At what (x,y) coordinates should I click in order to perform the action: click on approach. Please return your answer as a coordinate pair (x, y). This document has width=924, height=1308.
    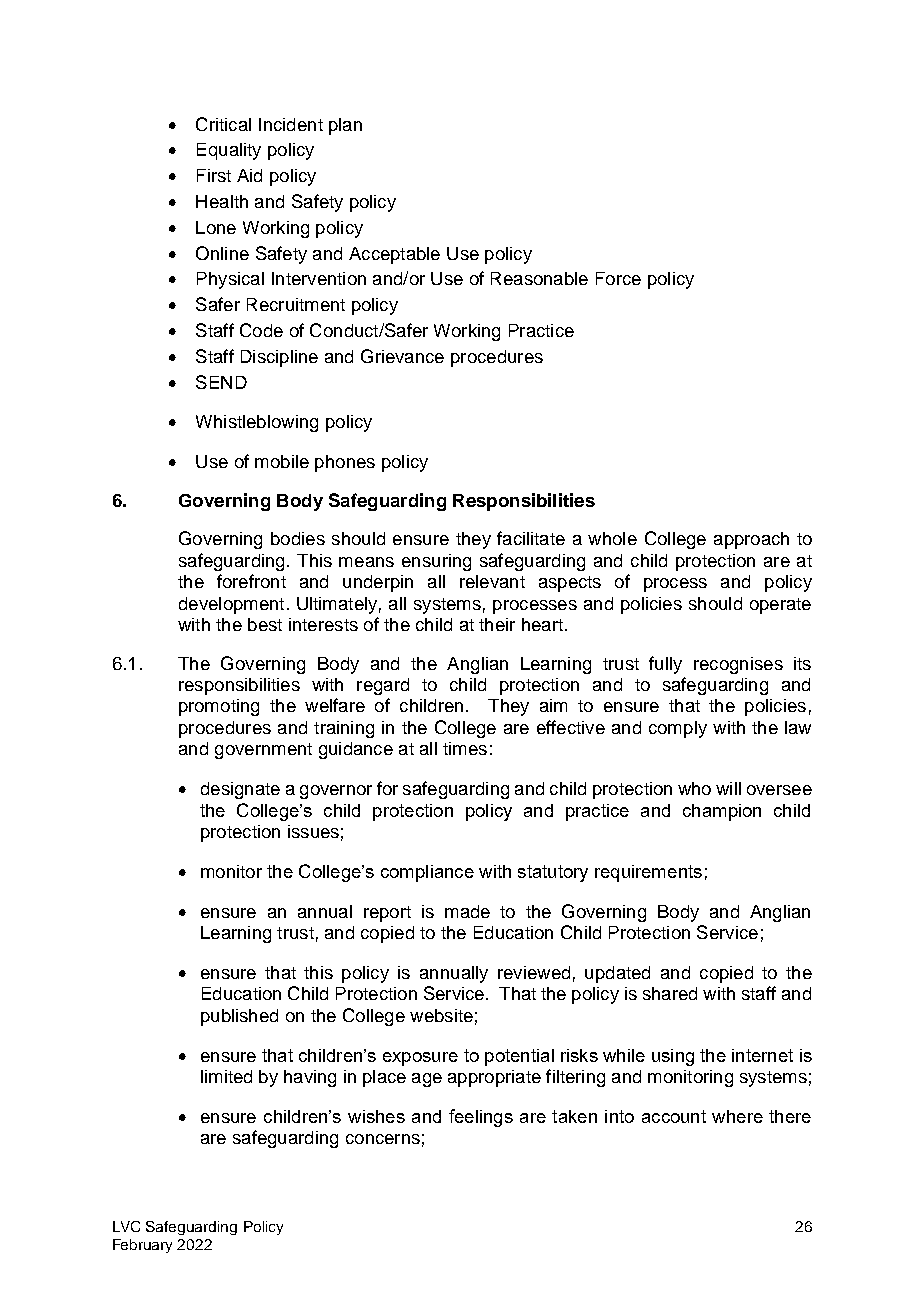
    Looking at the image, I should click on (751, 540).
